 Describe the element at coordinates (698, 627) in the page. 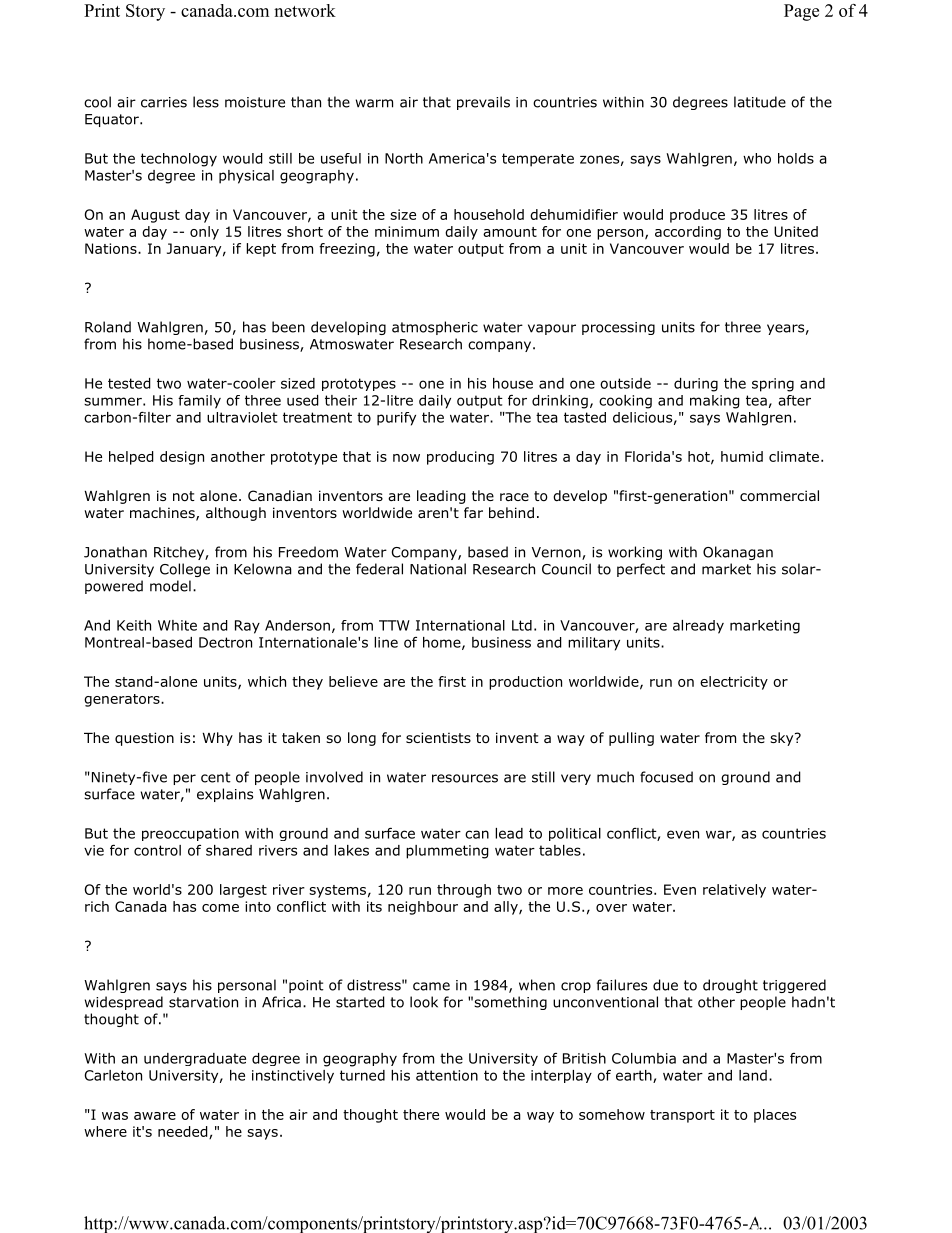

I see `already` at that location.
